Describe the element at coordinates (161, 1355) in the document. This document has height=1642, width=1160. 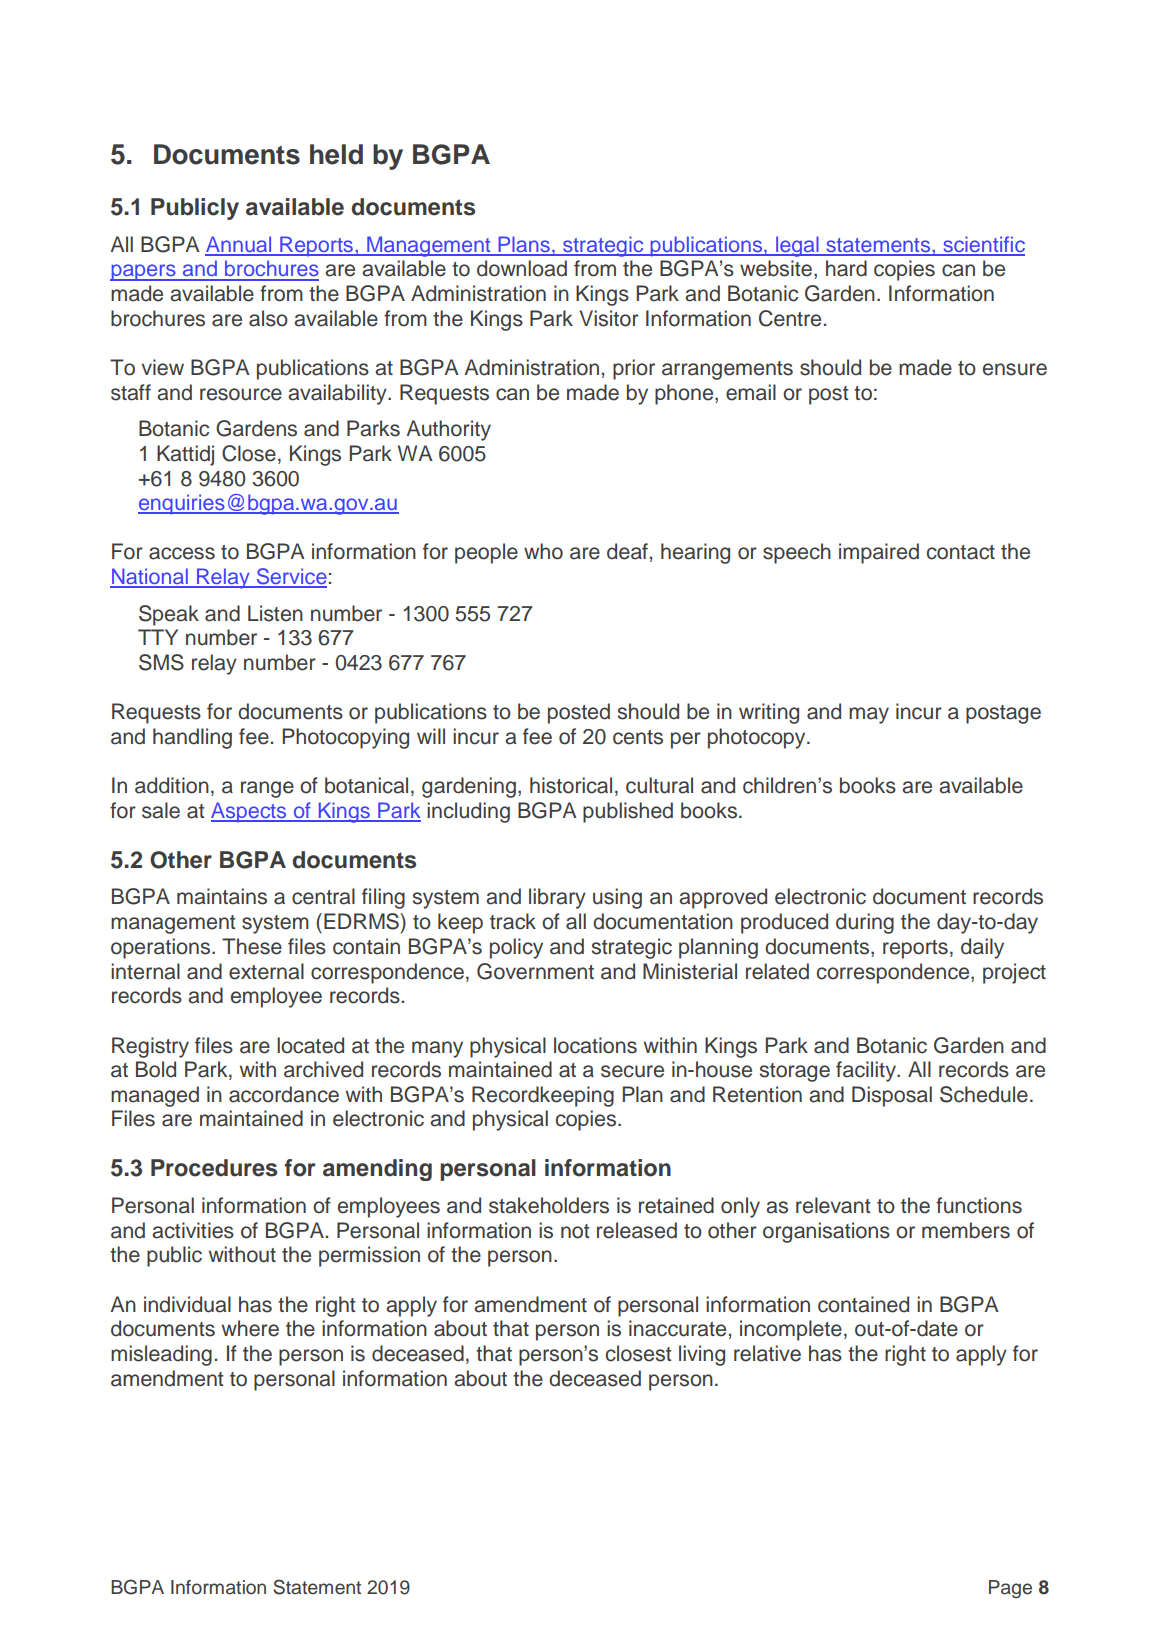
I see `misleading` at that location.
